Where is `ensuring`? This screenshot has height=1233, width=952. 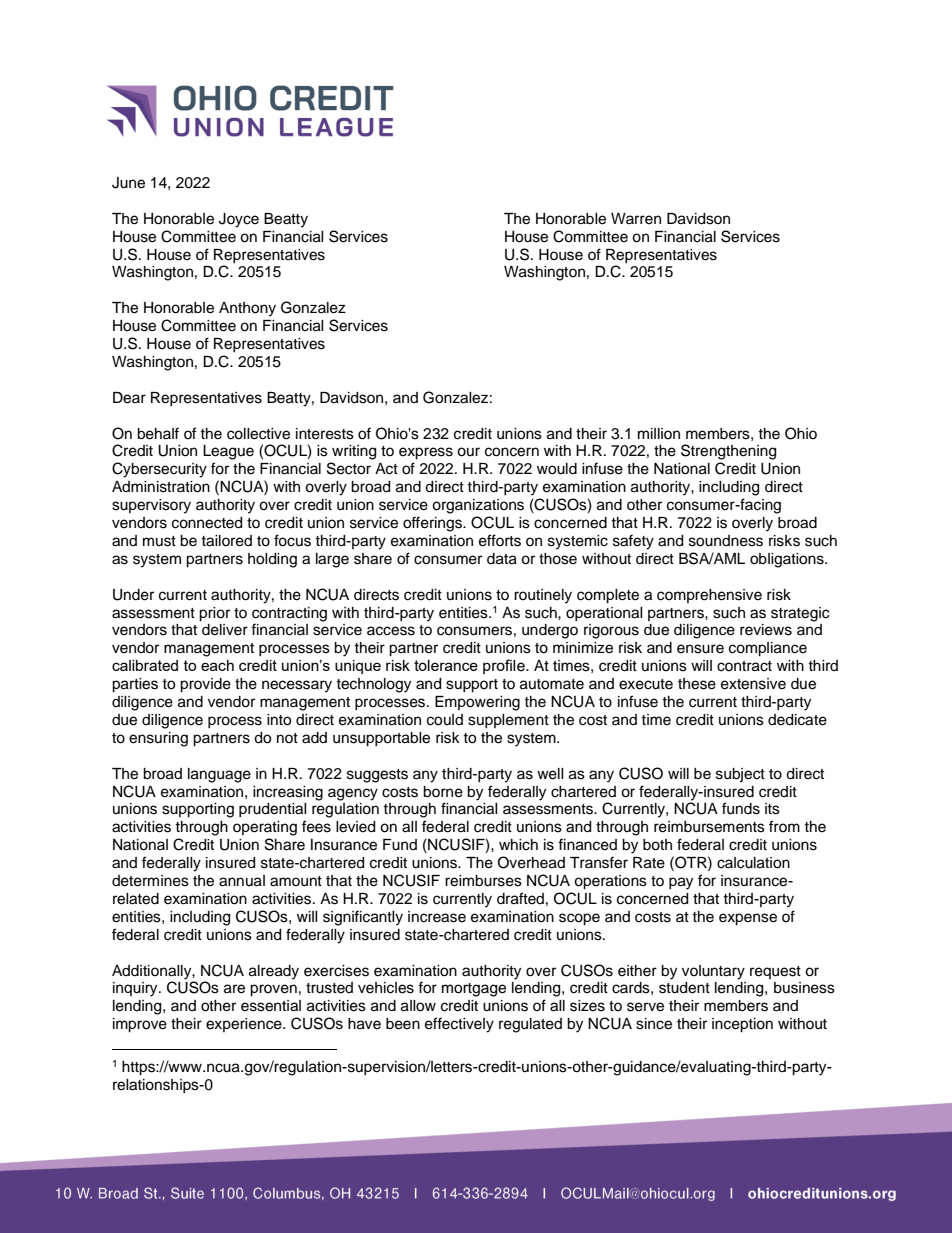
ensuring is located at coordinates (158, 739).
